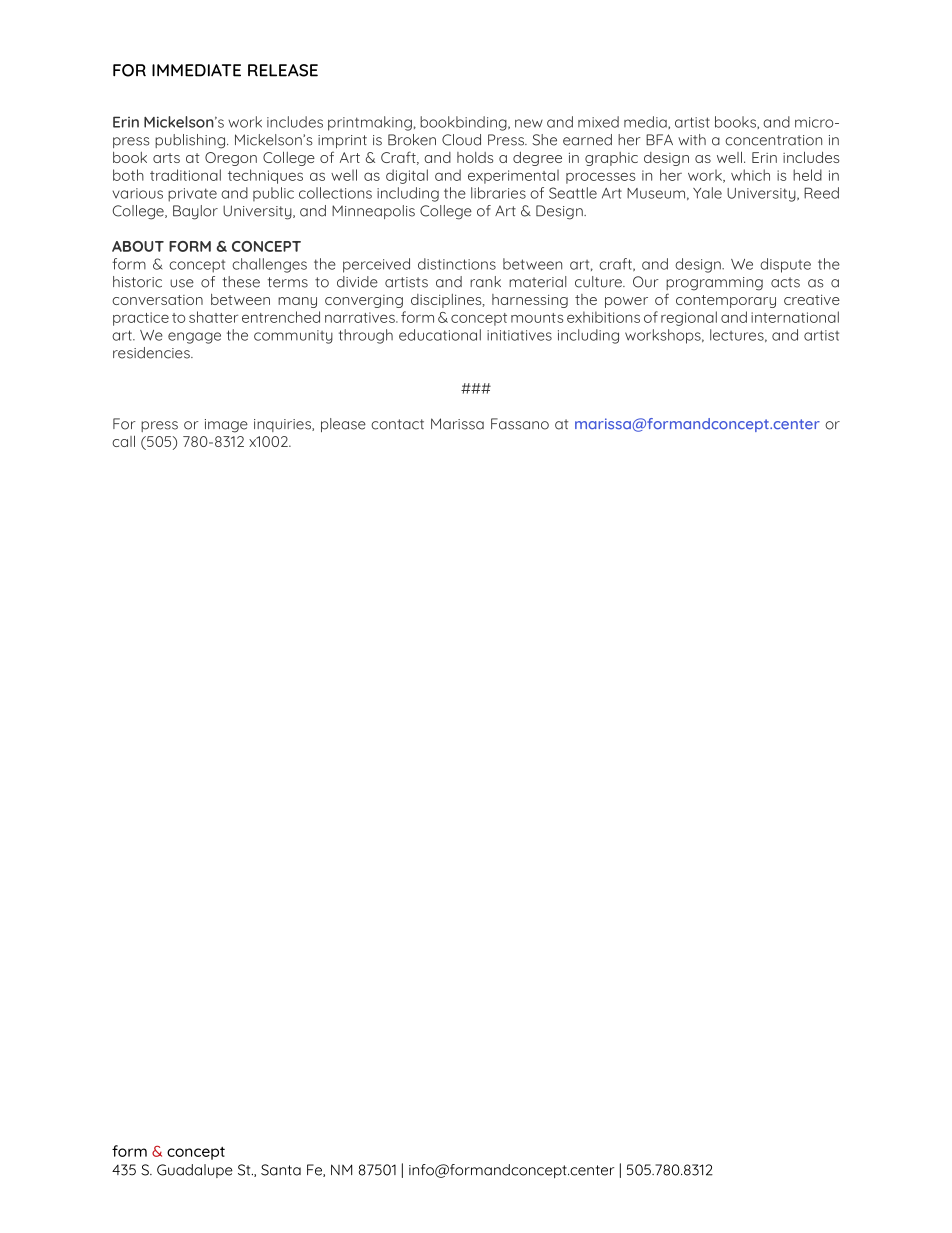 The image size is (952, 1233). What do you see at coordinates (795, 317) in the screenshot?
I see `international` at bounding box center [795, 317].
